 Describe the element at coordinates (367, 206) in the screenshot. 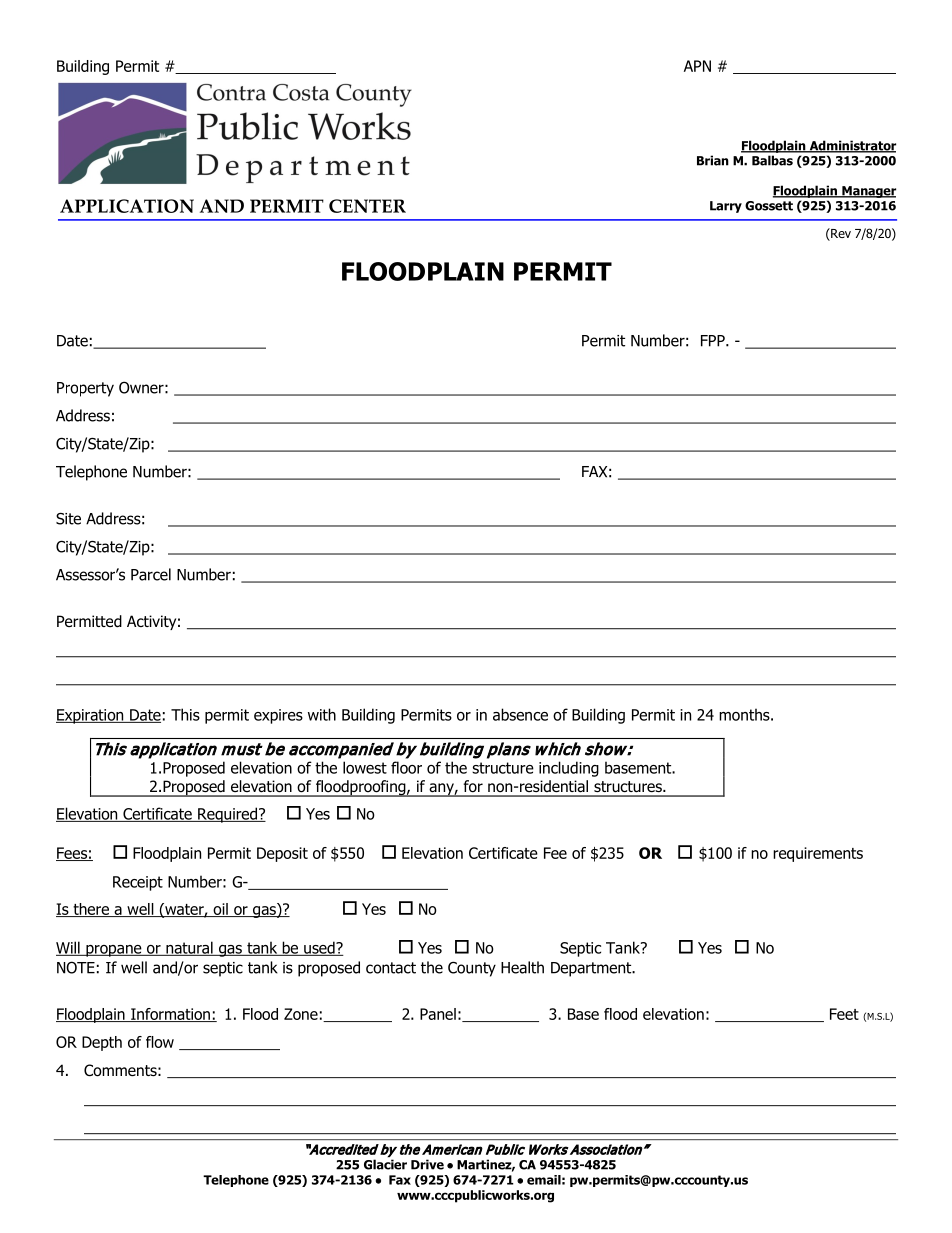

I see `CENTER` at that location.
